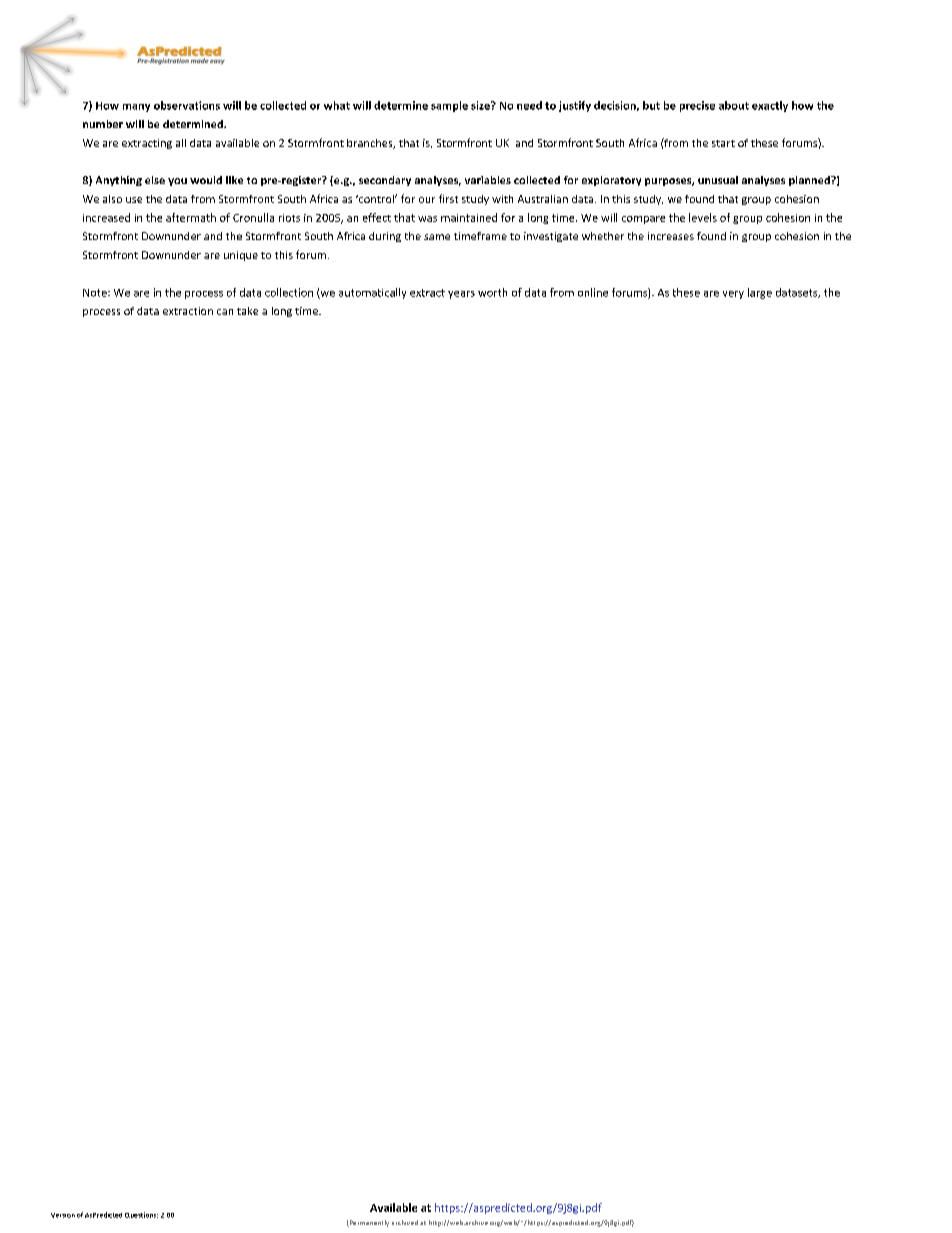  Describe the element at coordinates (136, 108) in the page. I see `many` at that location.
